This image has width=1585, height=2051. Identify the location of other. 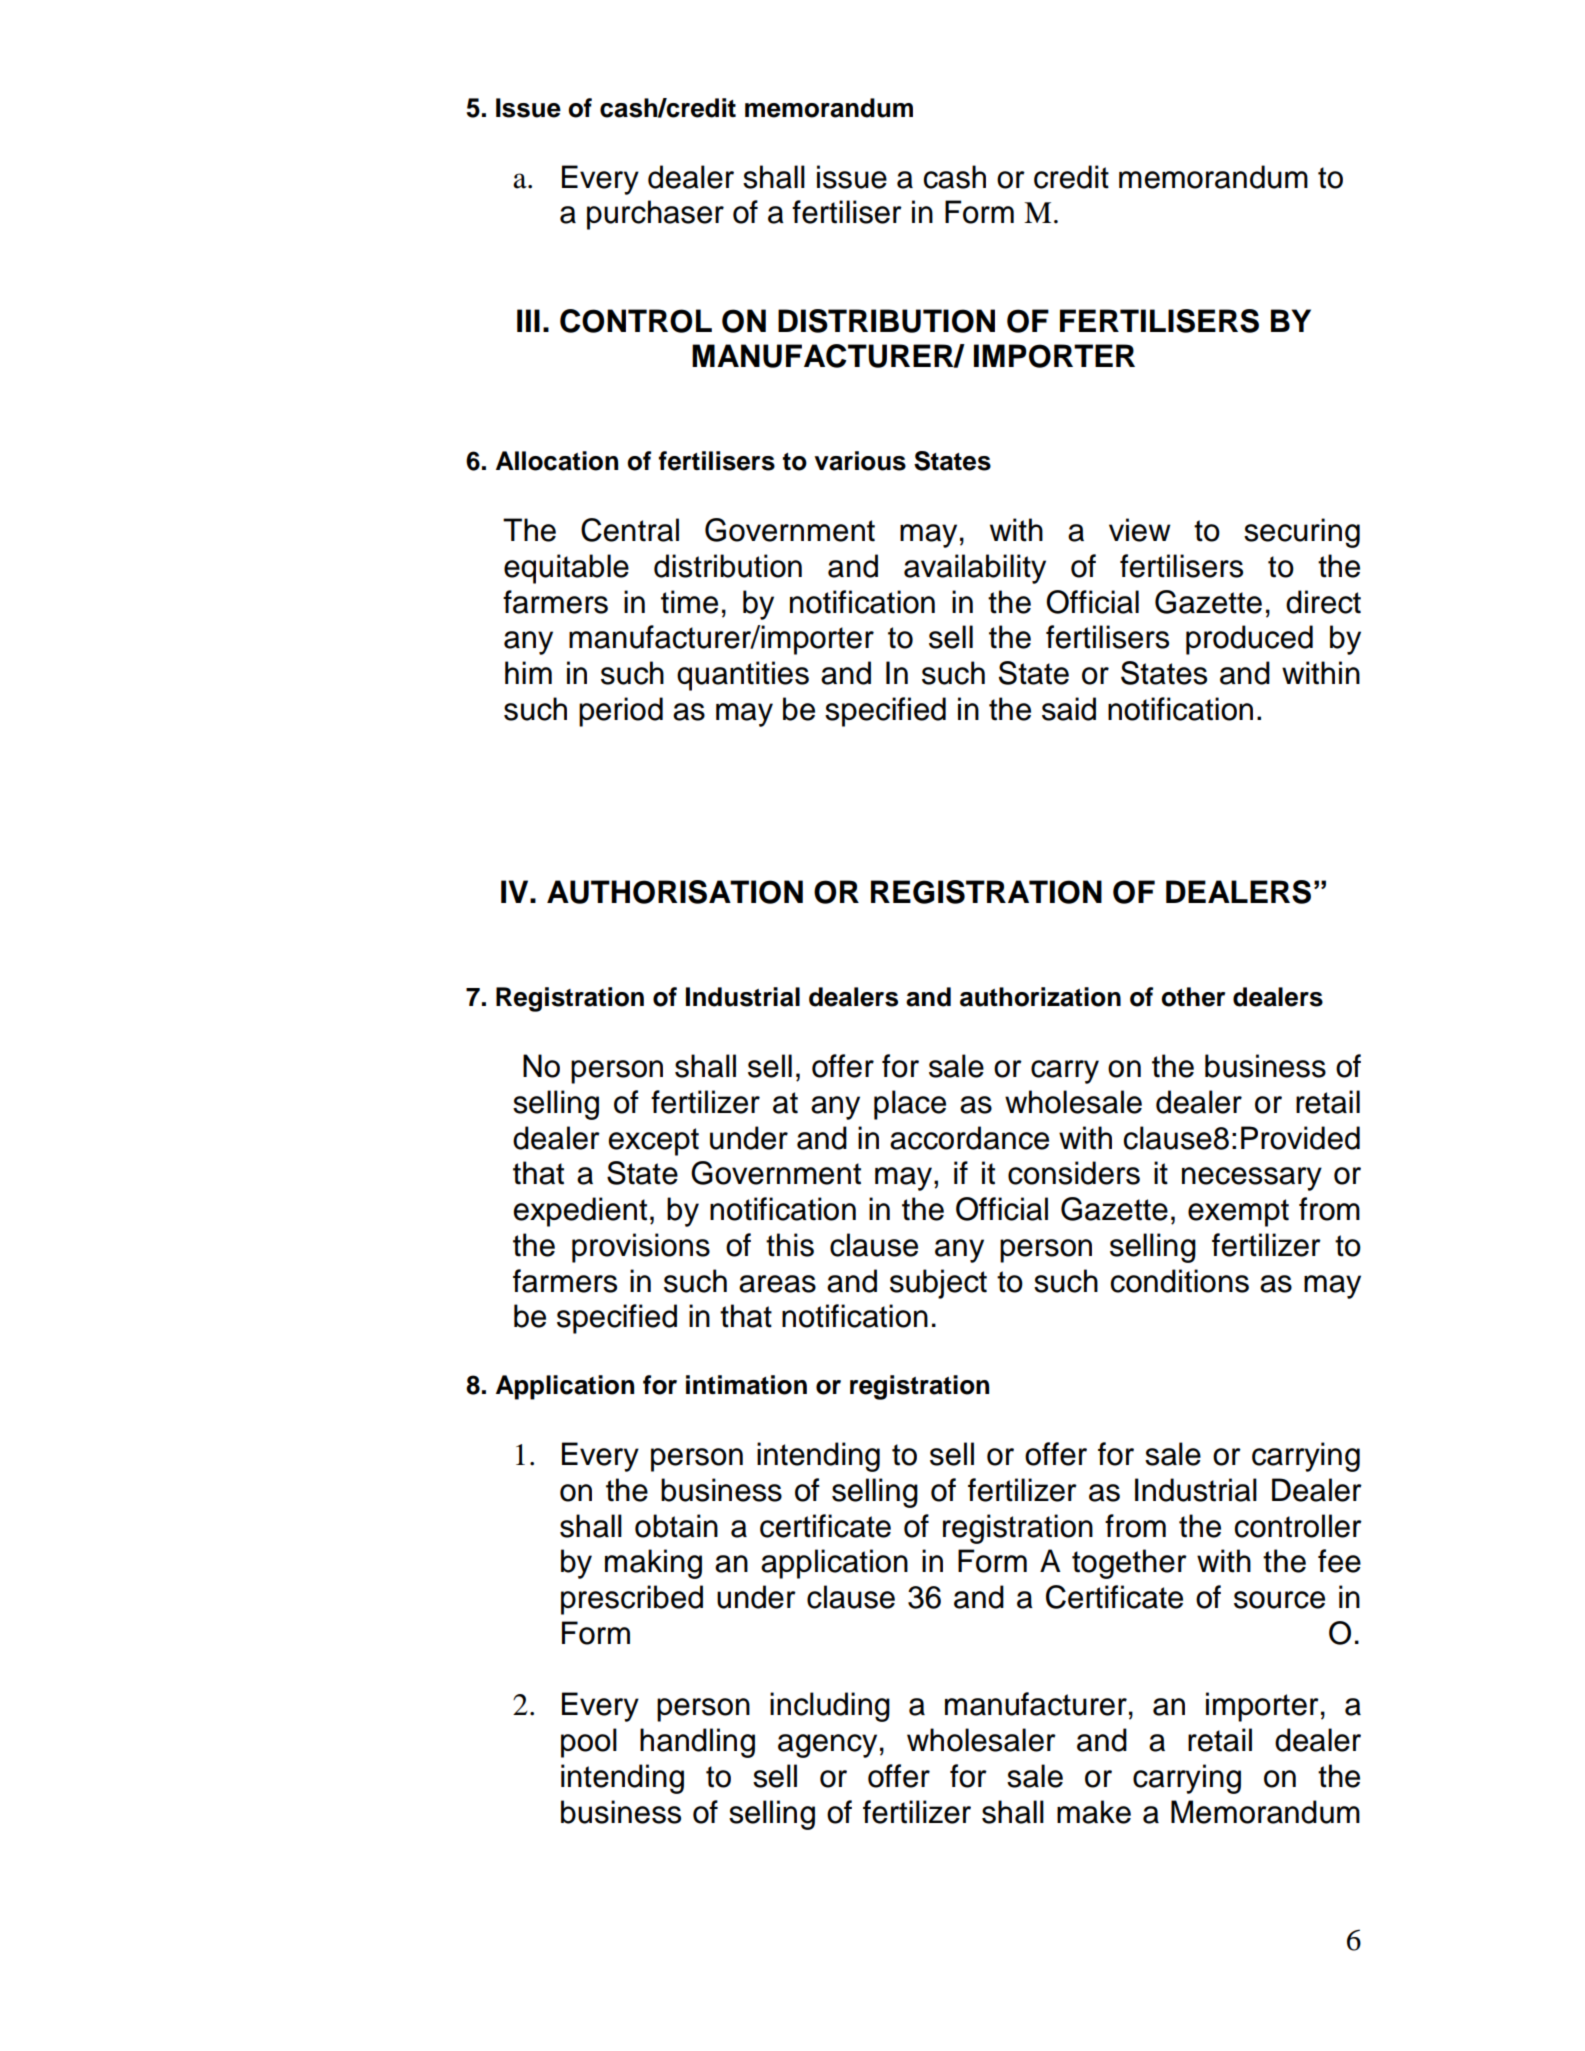
(1193, 997).
